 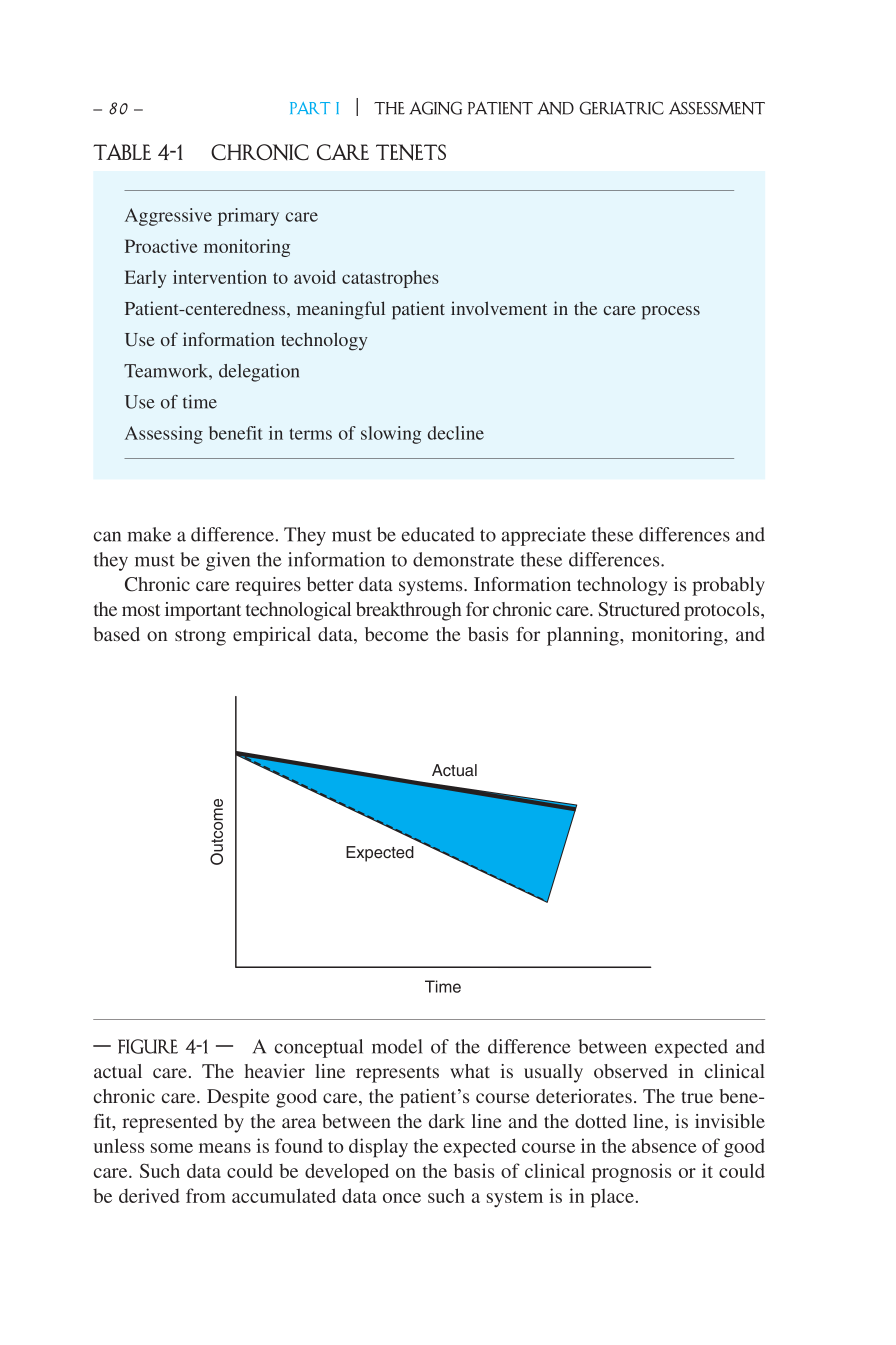 What do you see at coordinates (390, 279) in the screenshot?
I see `catastrophes` at bounding box center [390, 279].
